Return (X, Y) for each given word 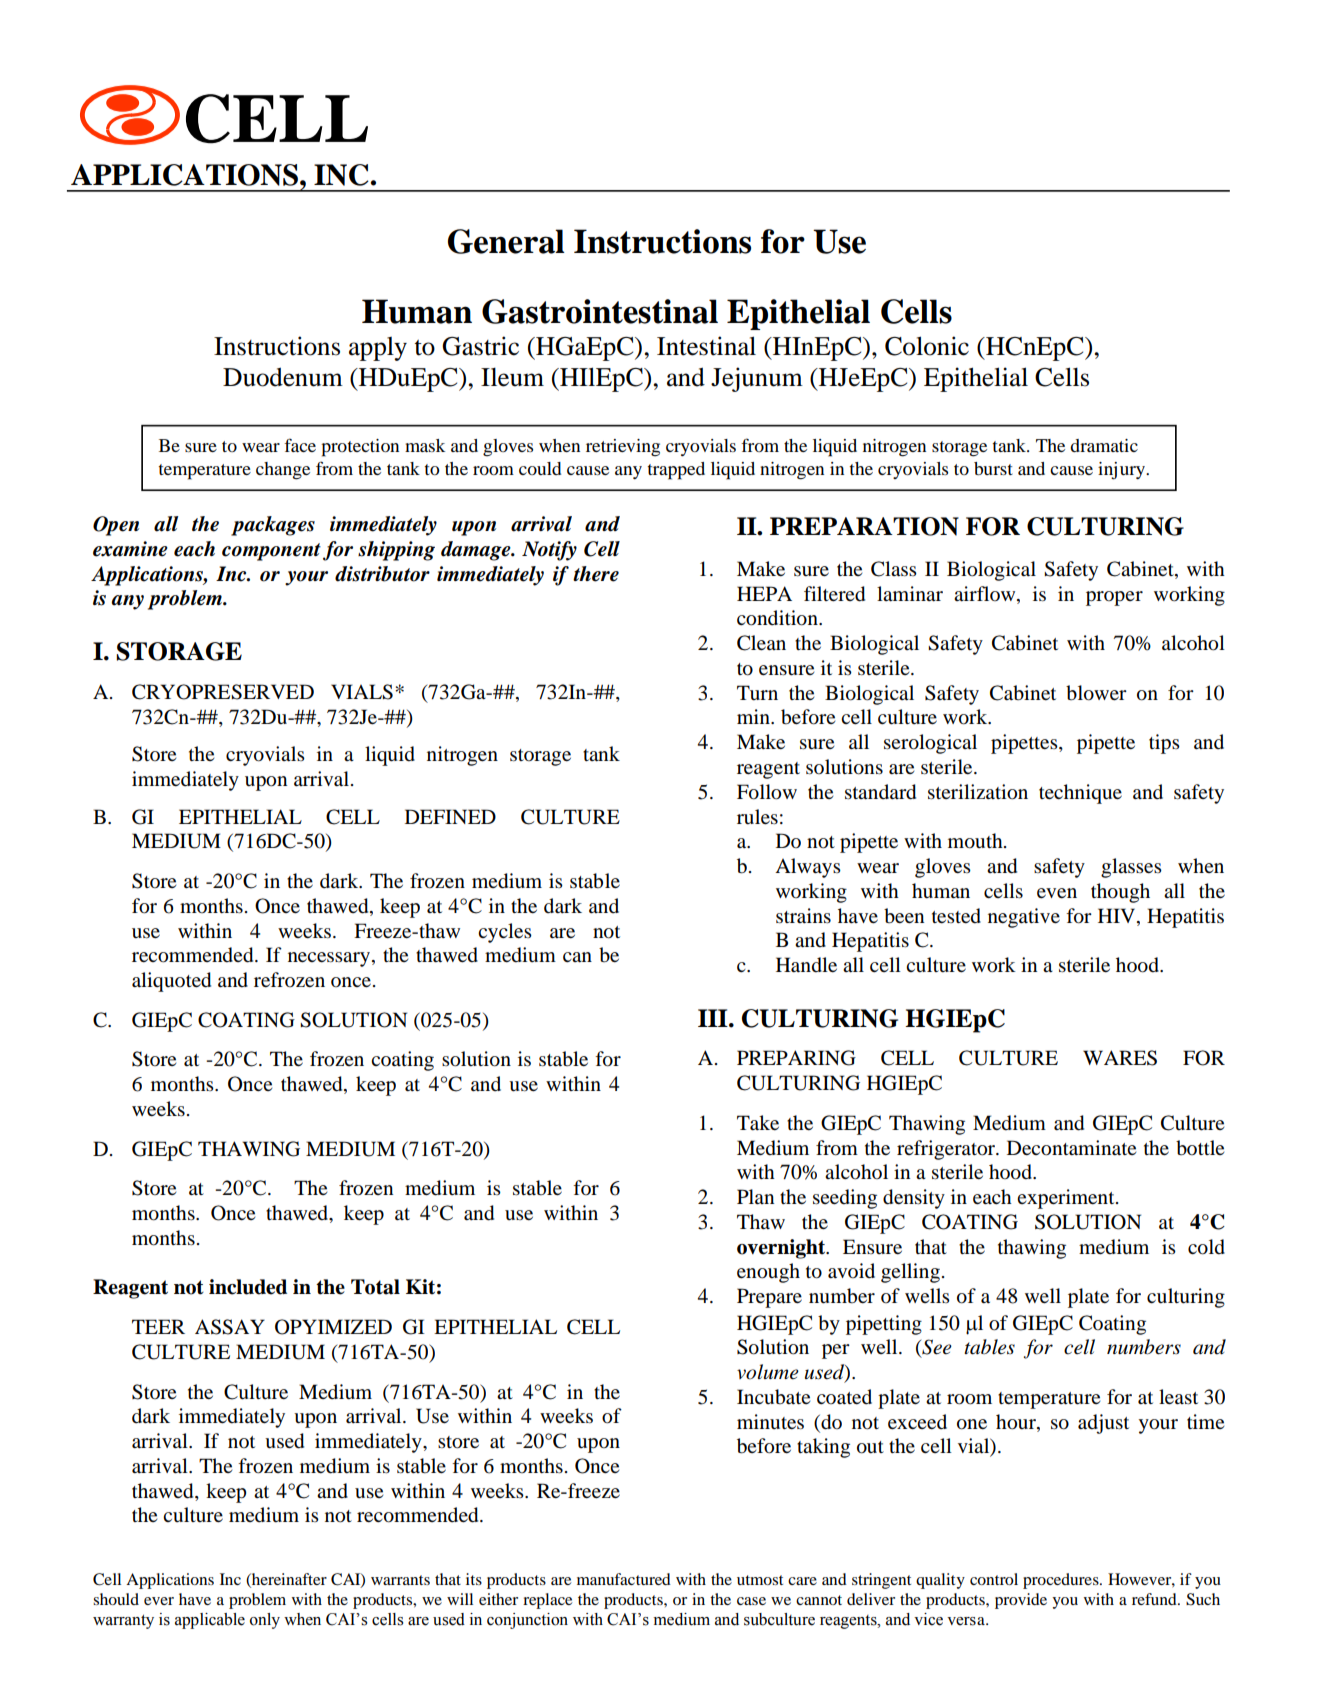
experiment (1067, 1199)
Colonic (927, 346)
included (248, 1287)
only (265, 1621)
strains (803, 916)
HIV (1118, 915)
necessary (330, 959)
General (506, 241)
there (596, 574)
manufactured (624, 1579)
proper (1114, 598)
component (271, 552)
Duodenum (283, 377)
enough (768, 1273)
